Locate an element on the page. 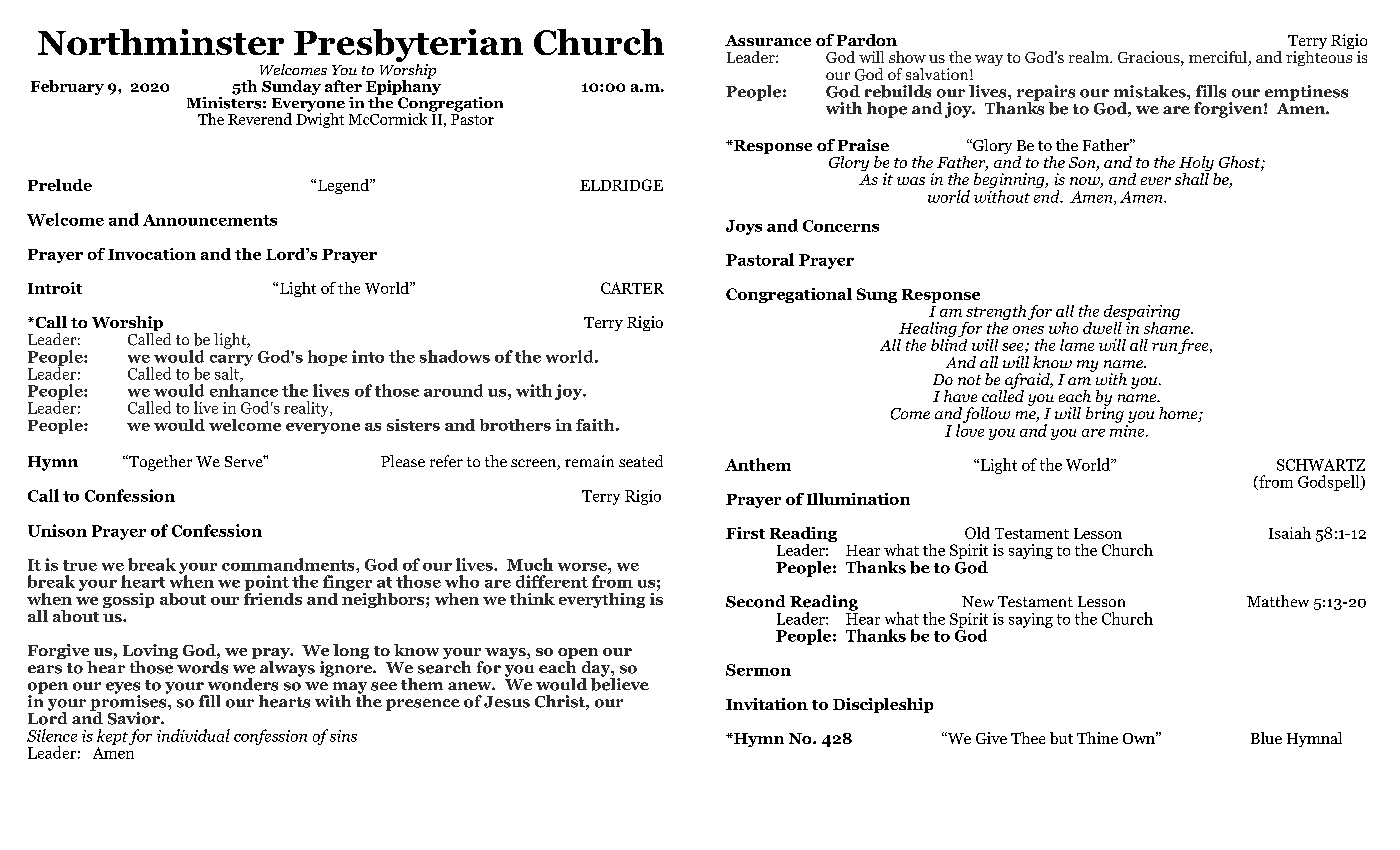 The width and height of the document is (1400, 850). brothers is located at coordinates (515, 425).
